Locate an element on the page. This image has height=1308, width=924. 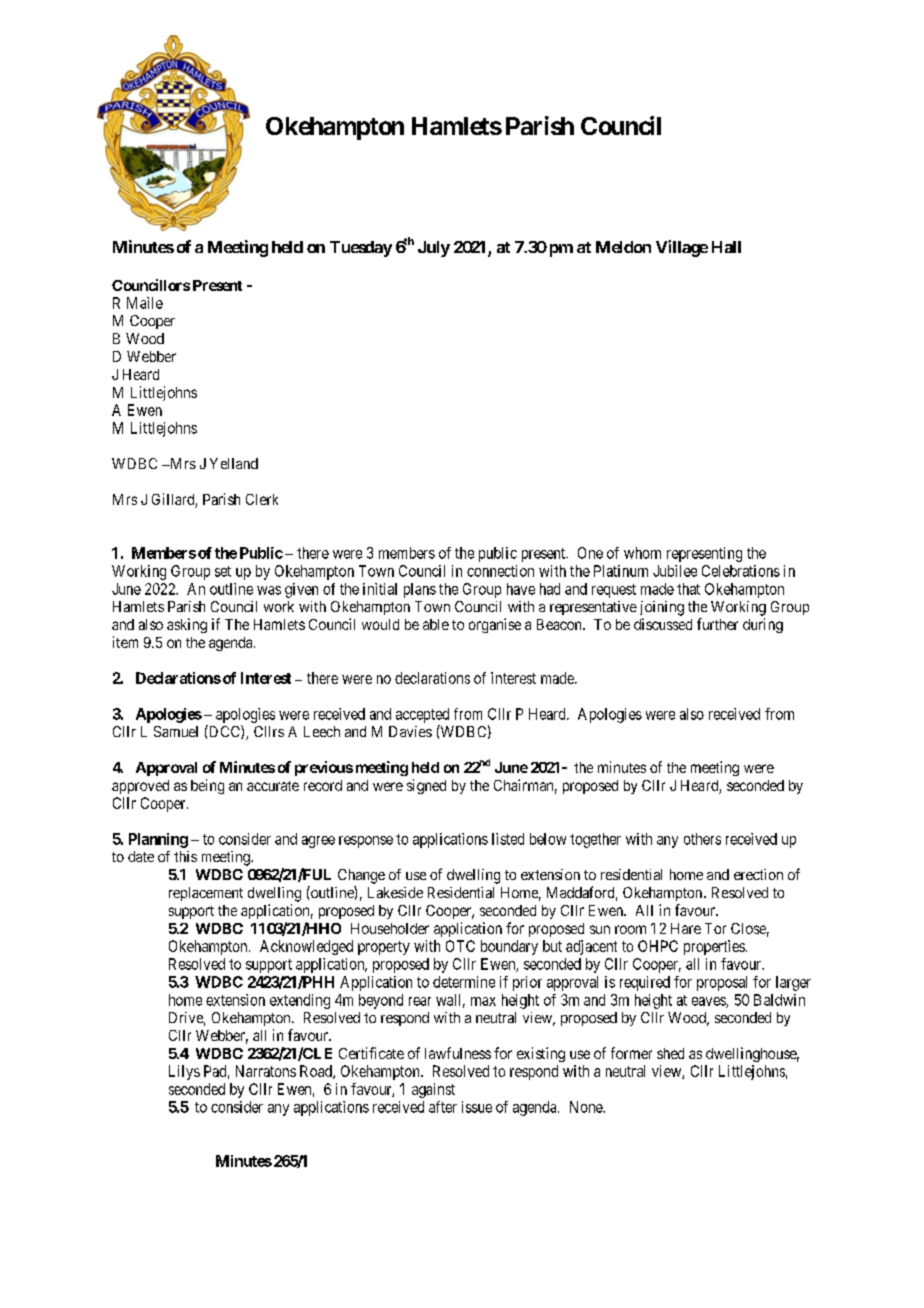
signed is located at coordinates (426, 786).
